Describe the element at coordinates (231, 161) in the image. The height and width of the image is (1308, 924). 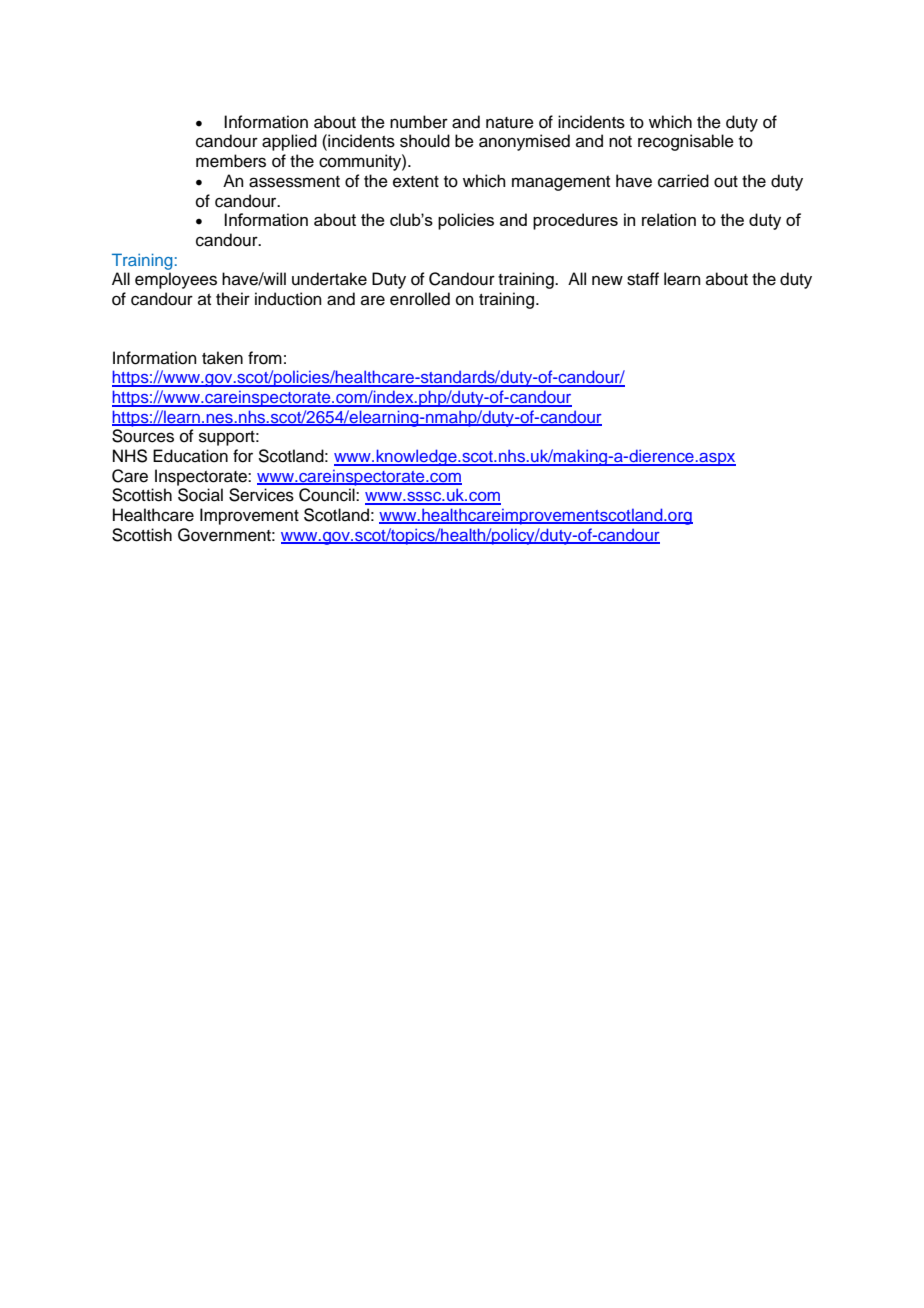
I see `members` at that location.
